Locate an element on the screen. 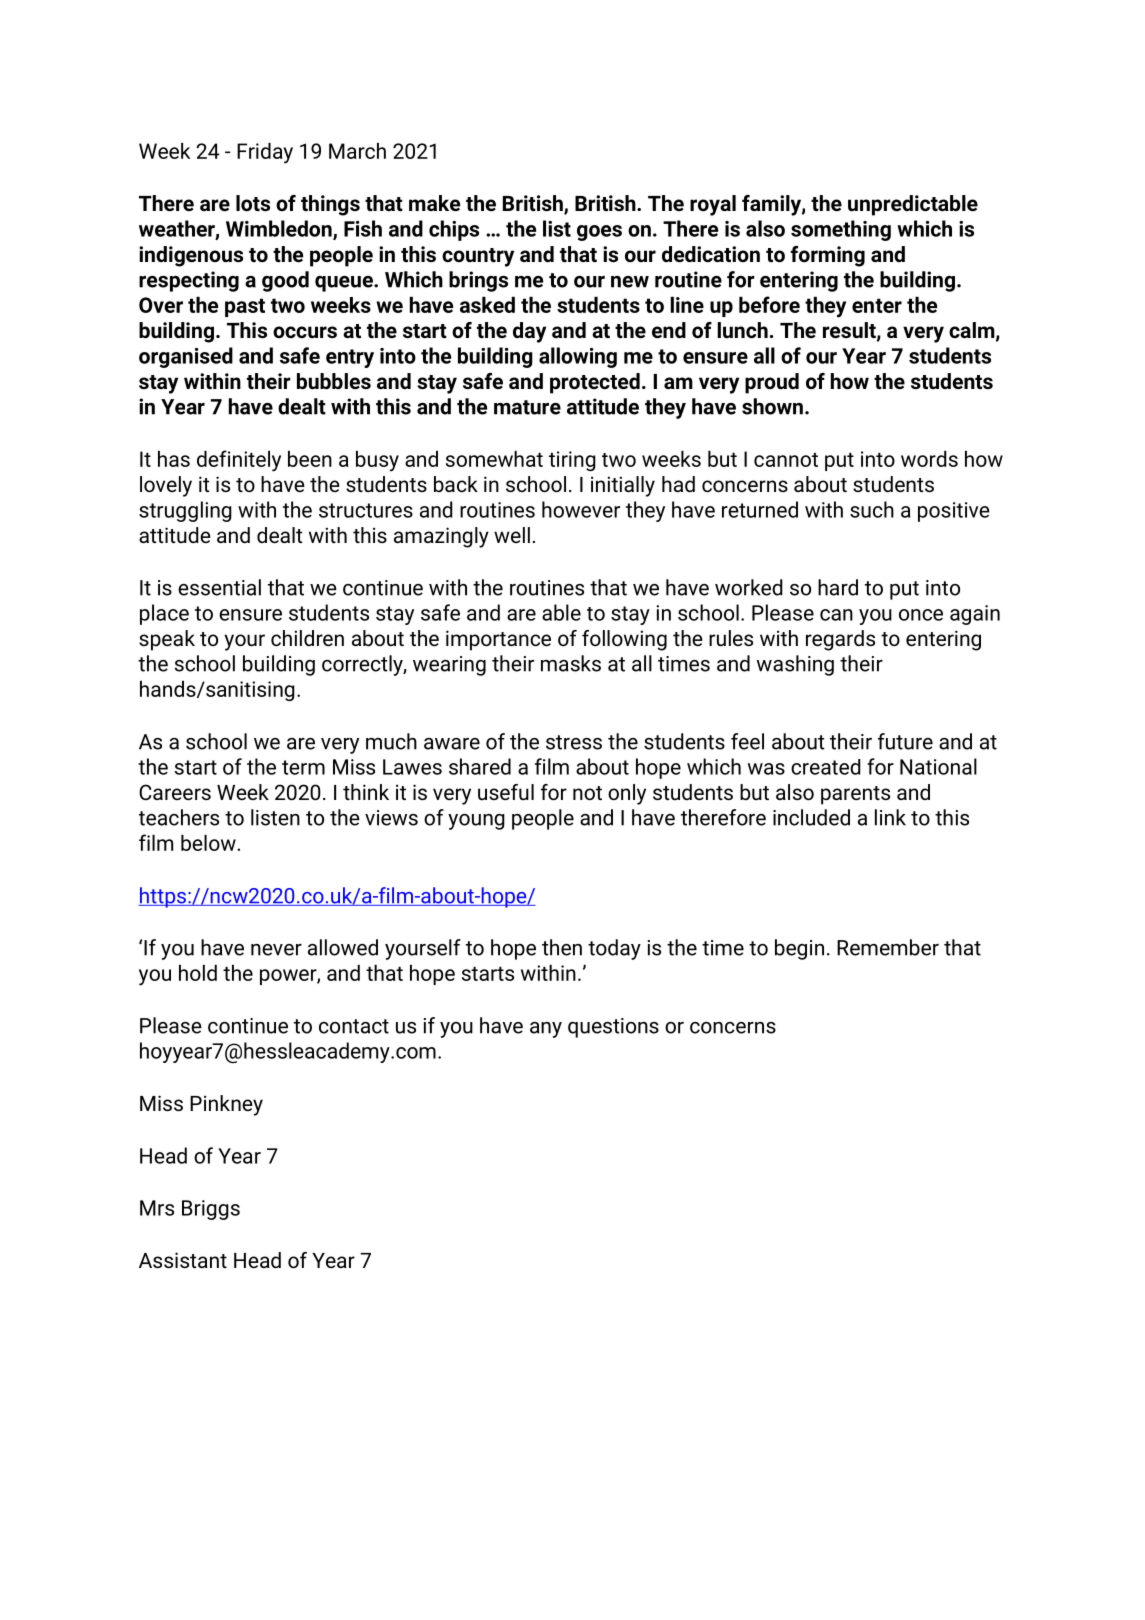 The image size is (1145, 1620). term is located at coordinates (303, 767).
